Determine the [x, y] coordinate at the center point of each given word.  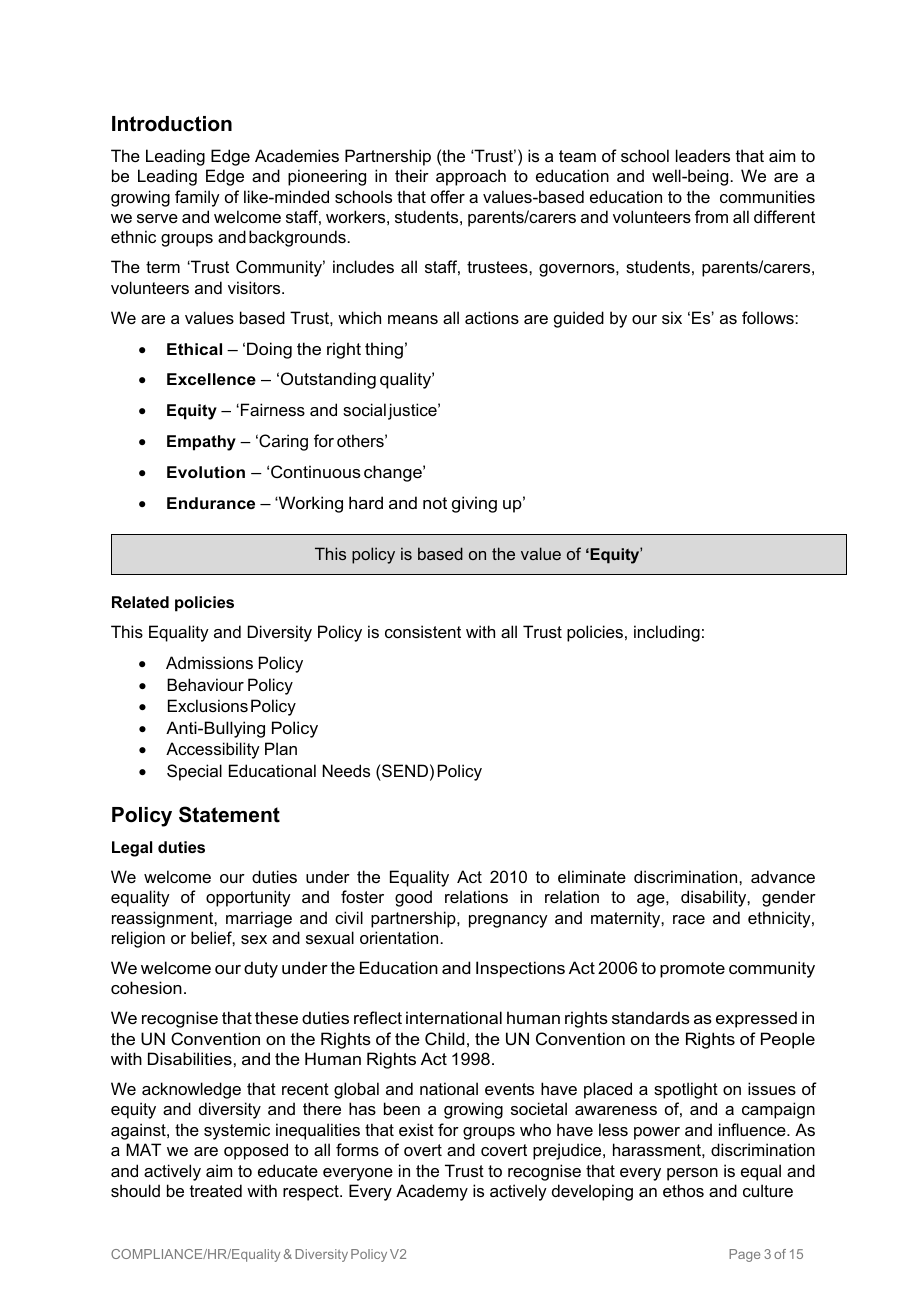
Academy [432, 1192]
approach [471, 177]
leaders [703, 155]
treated [216, 1190]
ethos [683, 1190]
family [197, 198]
